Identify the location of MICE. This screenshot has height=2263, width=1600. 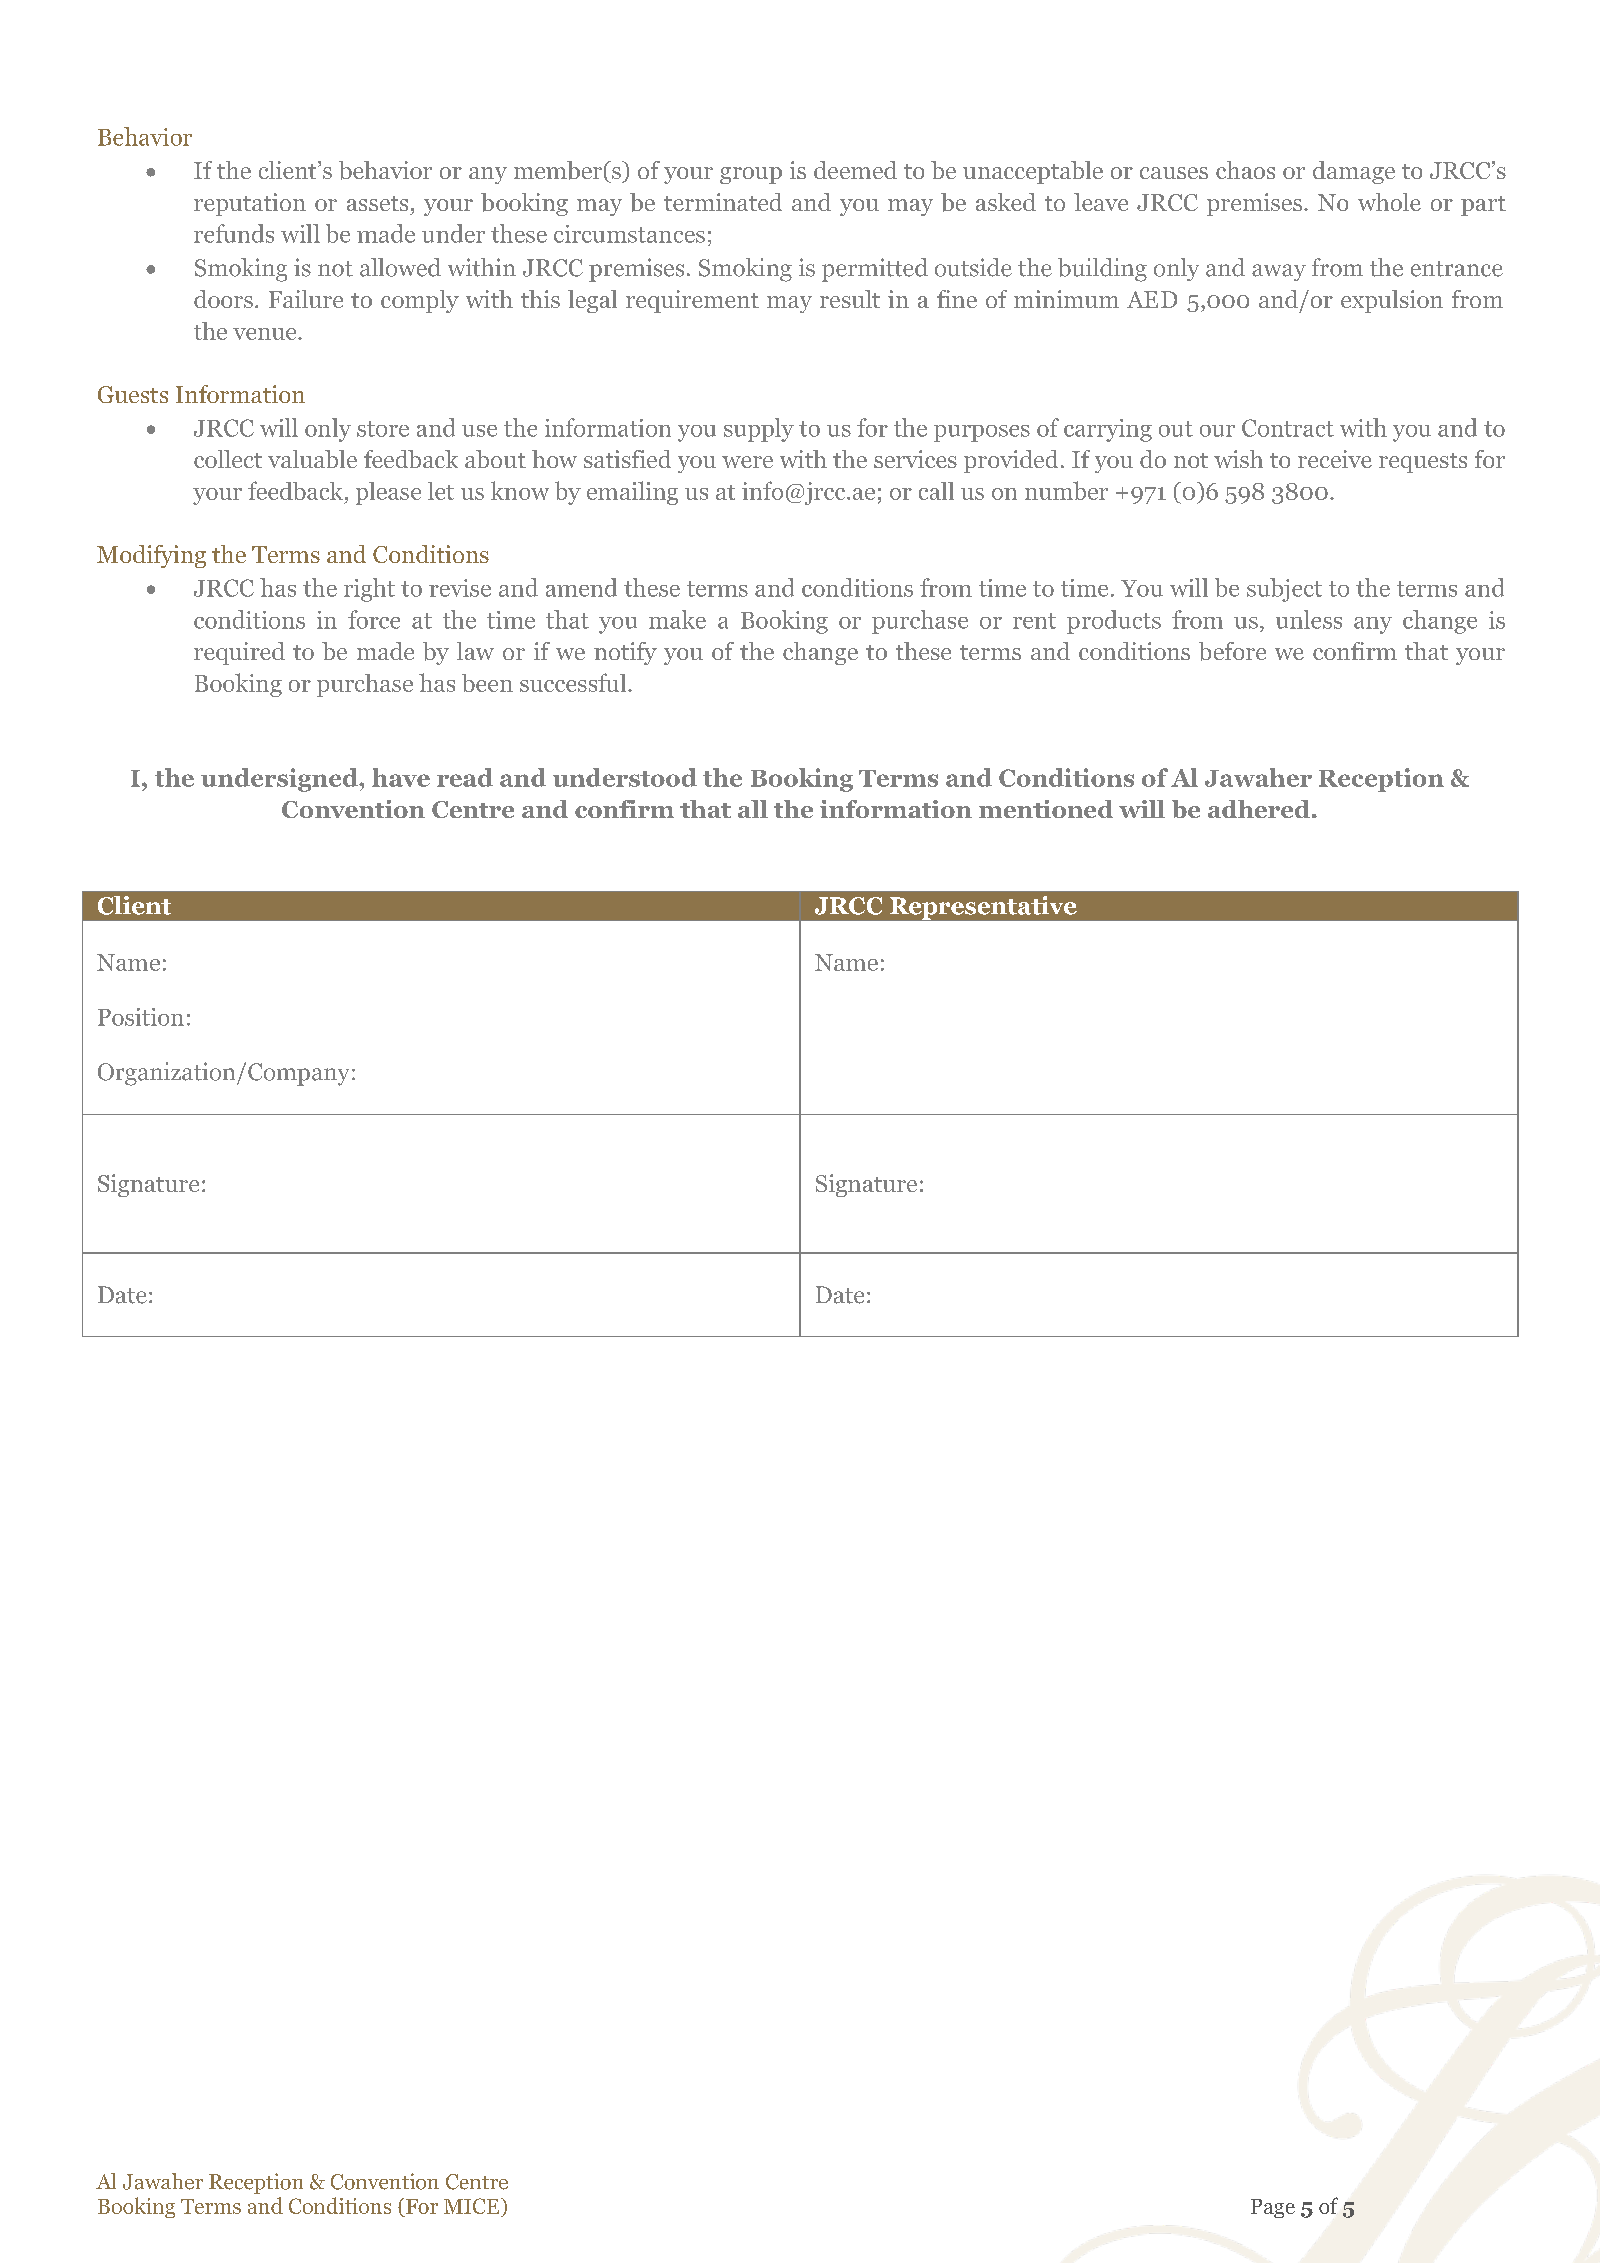
(473, 2206).
